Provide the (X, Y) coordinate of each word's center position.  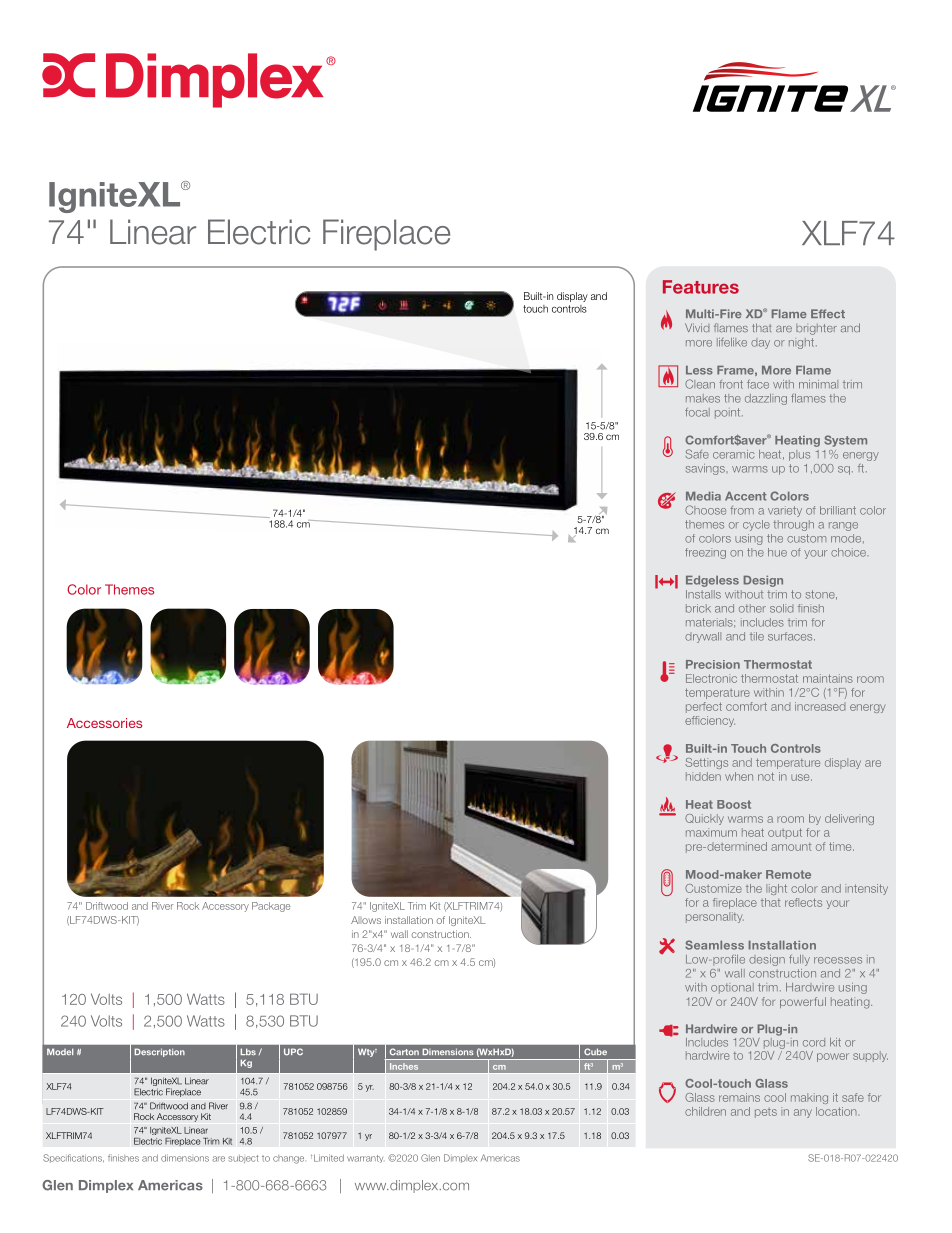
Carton (404, 1052)
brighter (816, 329)
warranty (365, 1159)
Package (271, 907)
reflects (803, 902)
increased (820, 706)
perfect (704, 707)
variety (785, 511)
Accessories (104, 723)
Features (701, 287)
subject (243, 1159)
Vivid (697, 327)
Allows (366, 920)
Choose (705, 510)
